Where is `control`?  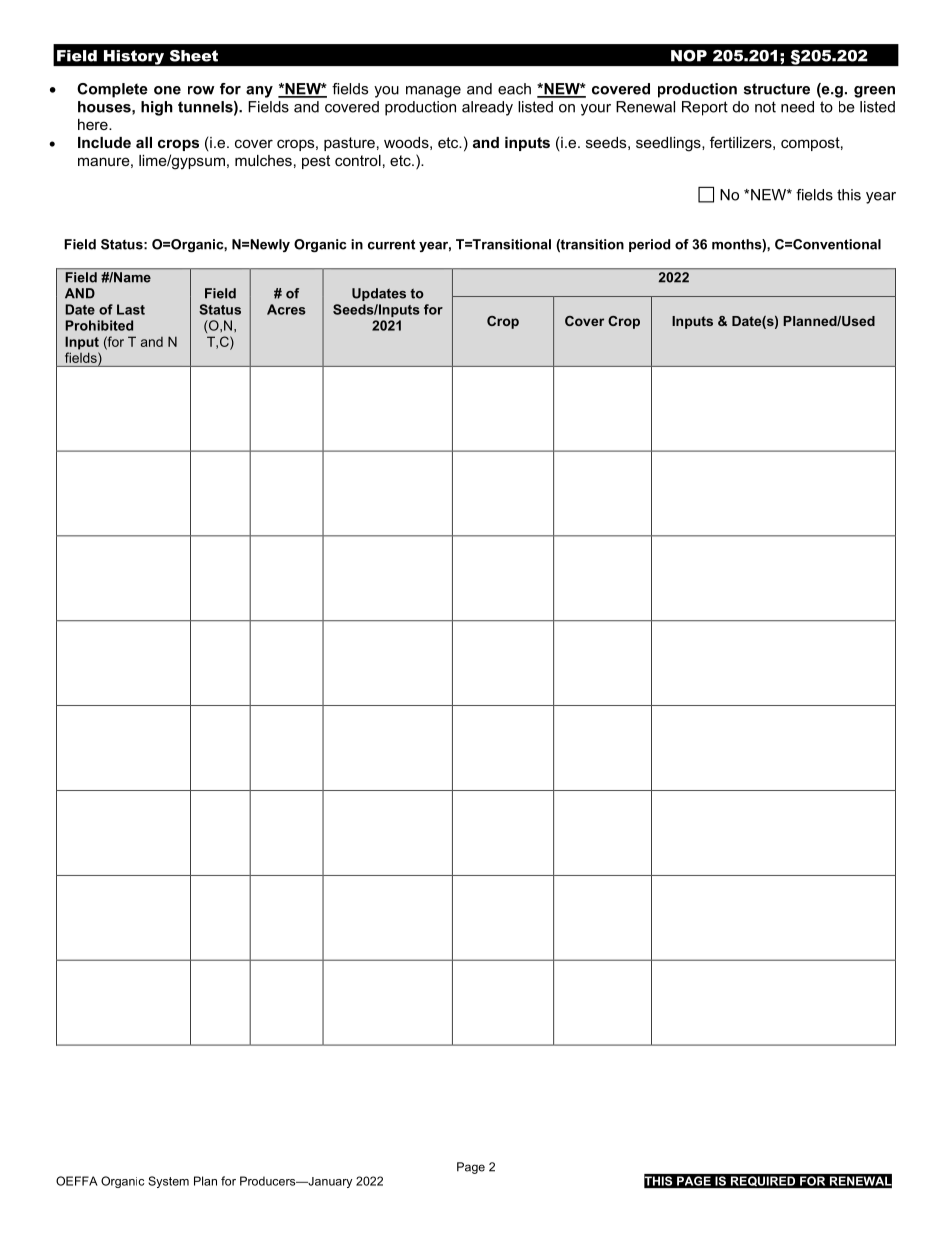 control is located at coordinates (358, 160).
